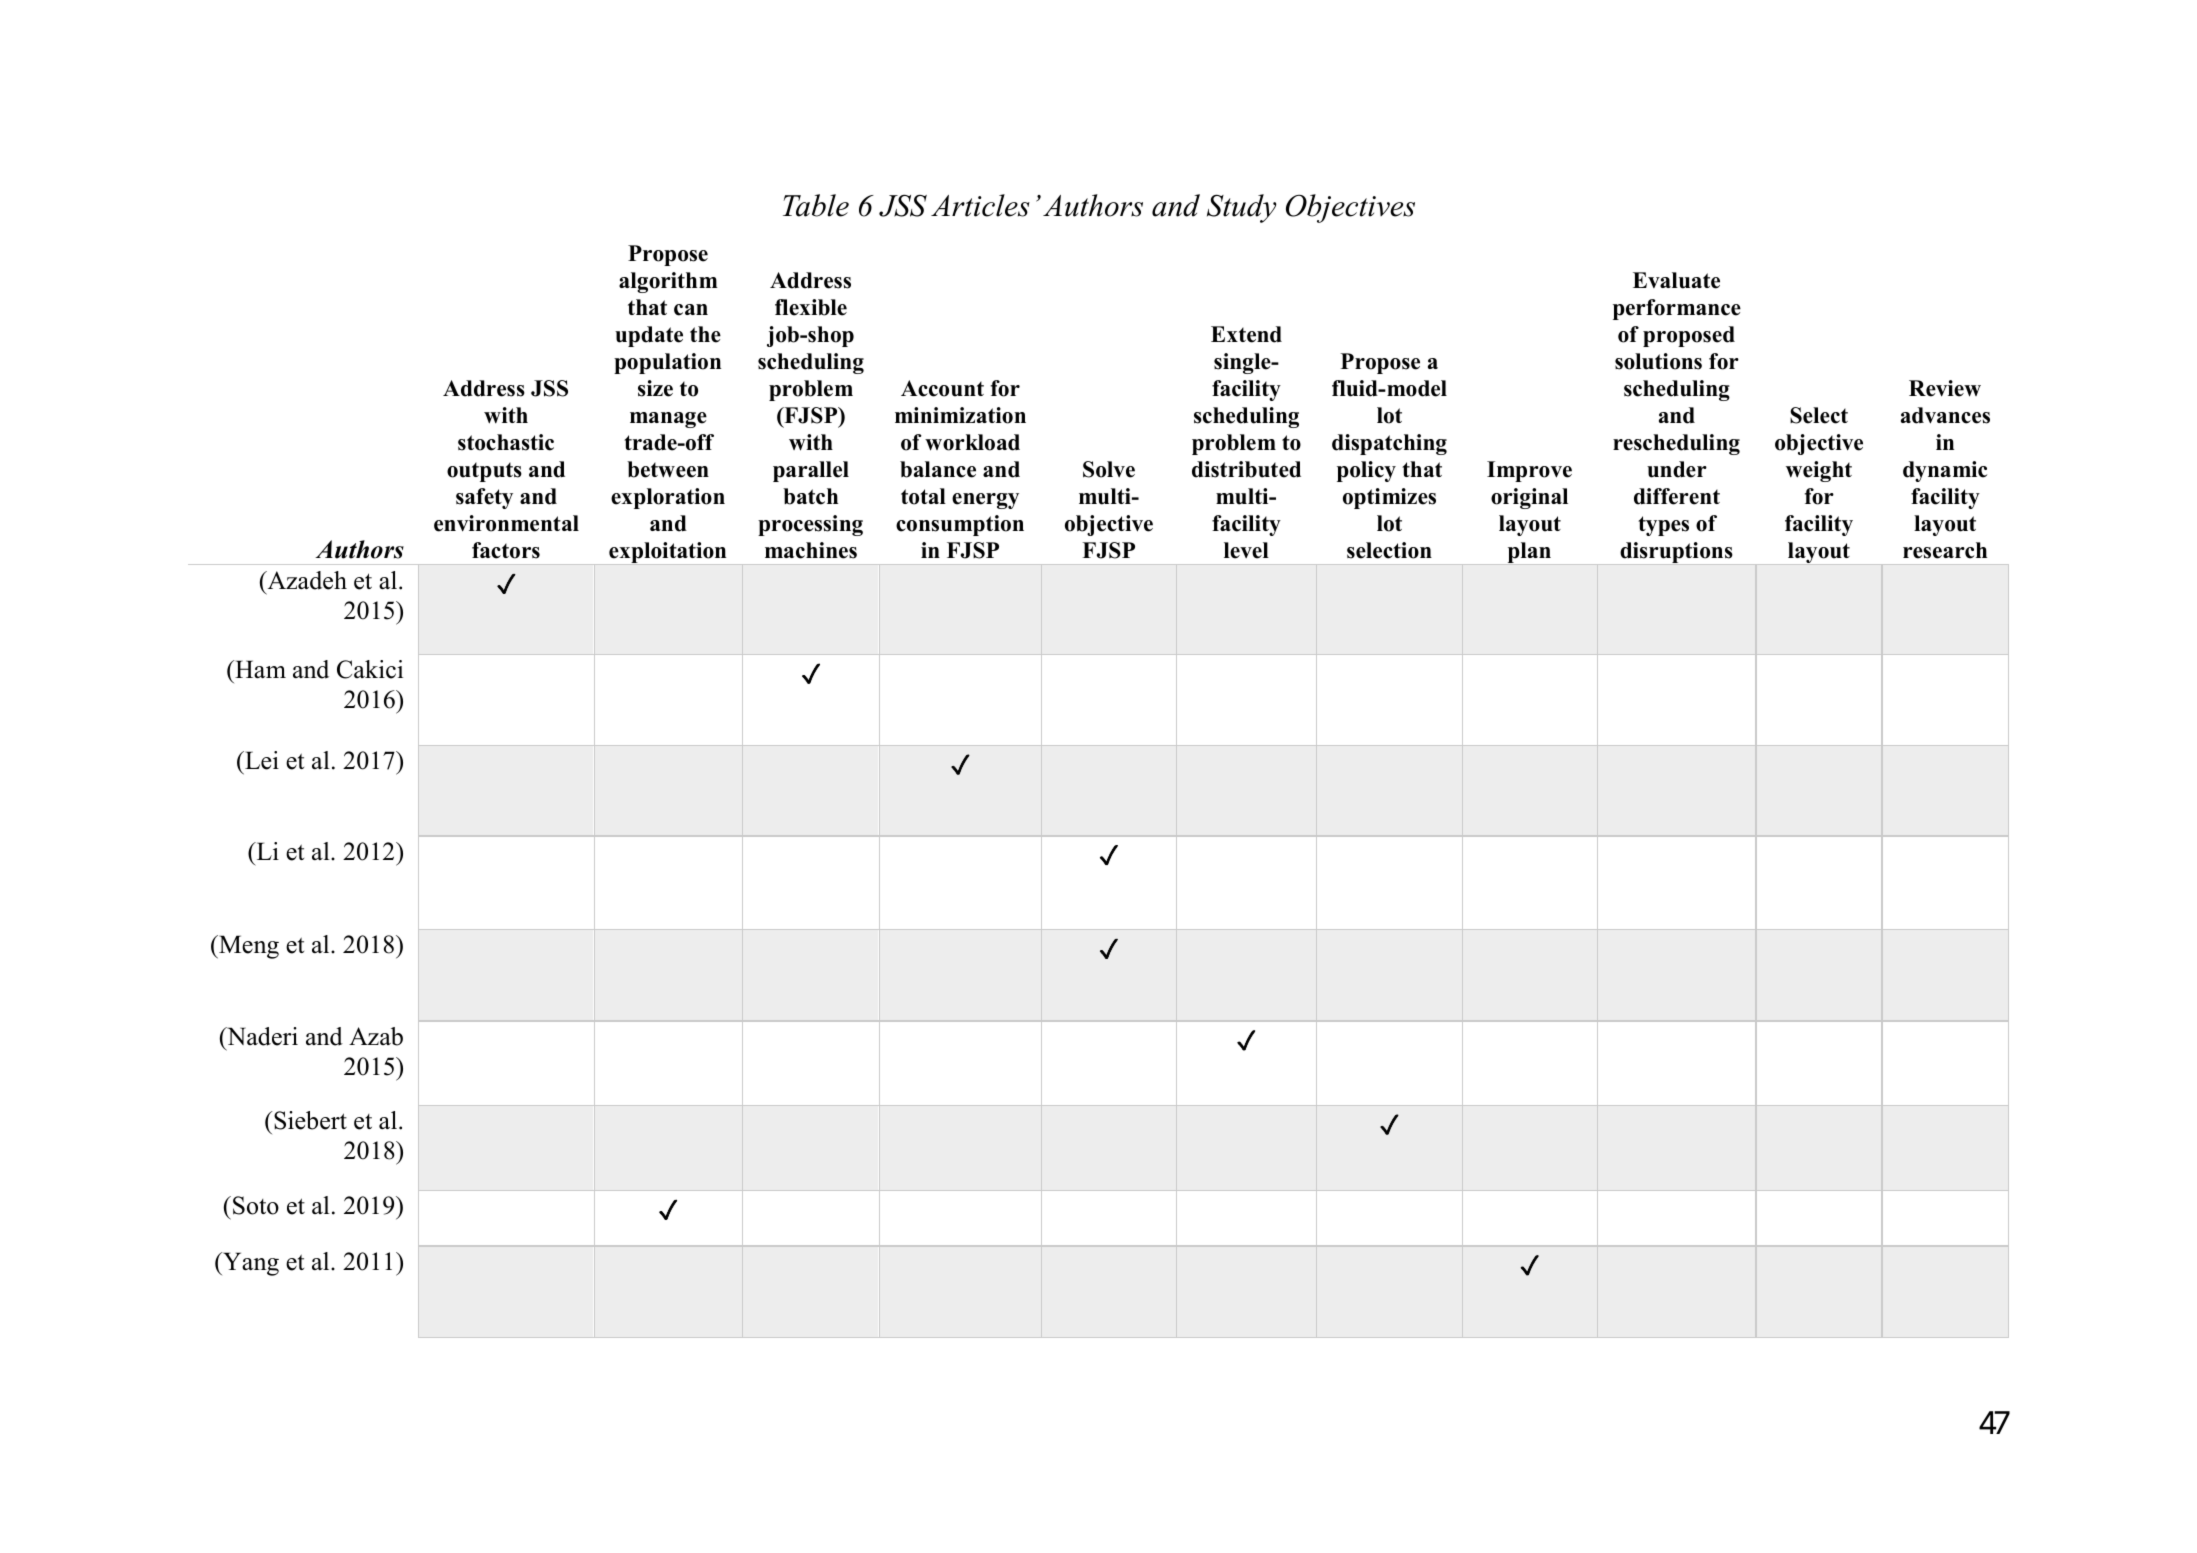  I want to click on algorithm, so click(668, 282).
